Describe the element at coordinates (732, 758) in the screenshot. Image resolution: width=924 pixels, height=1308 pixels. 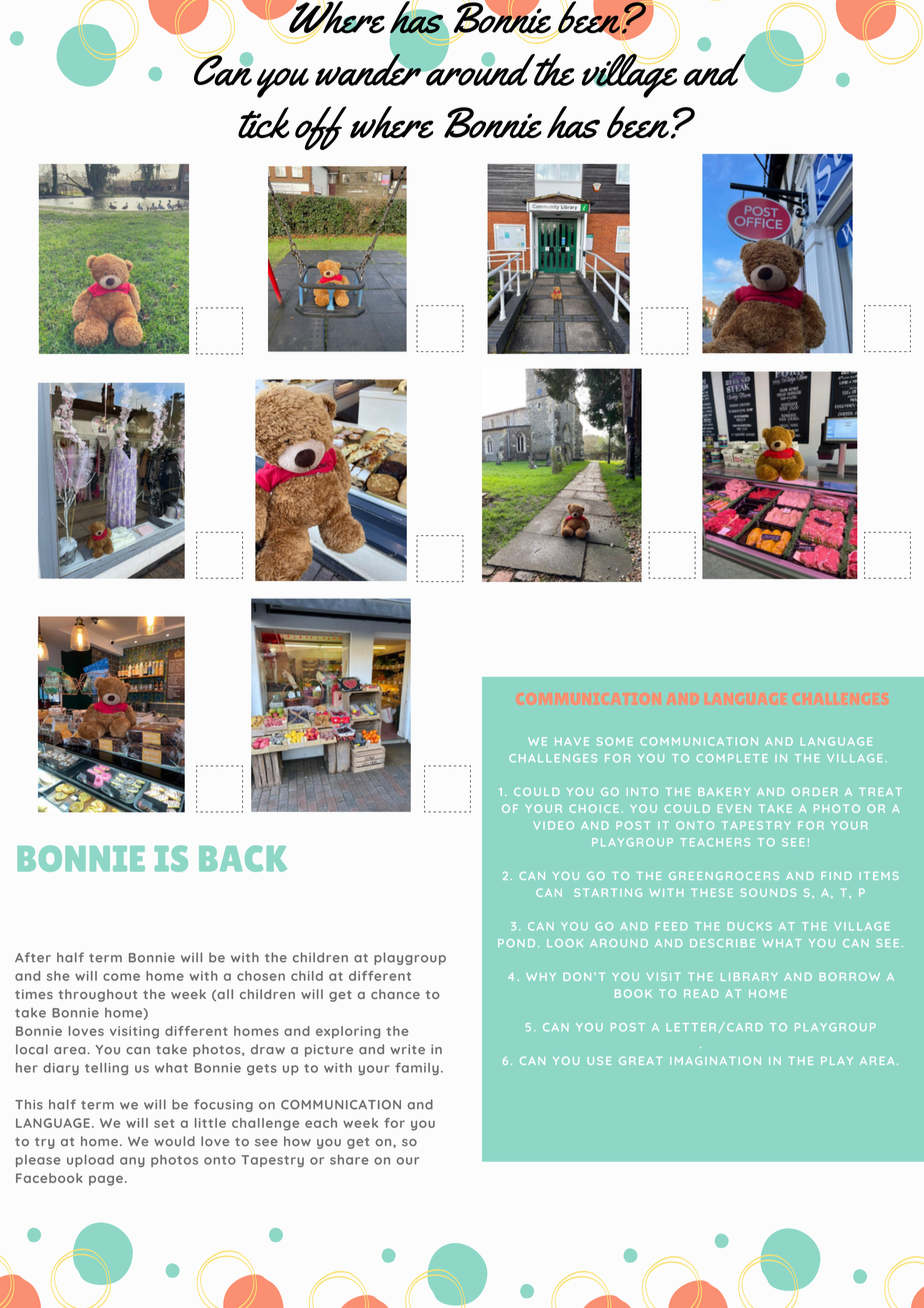
I see `COMPLETE` at that location.
